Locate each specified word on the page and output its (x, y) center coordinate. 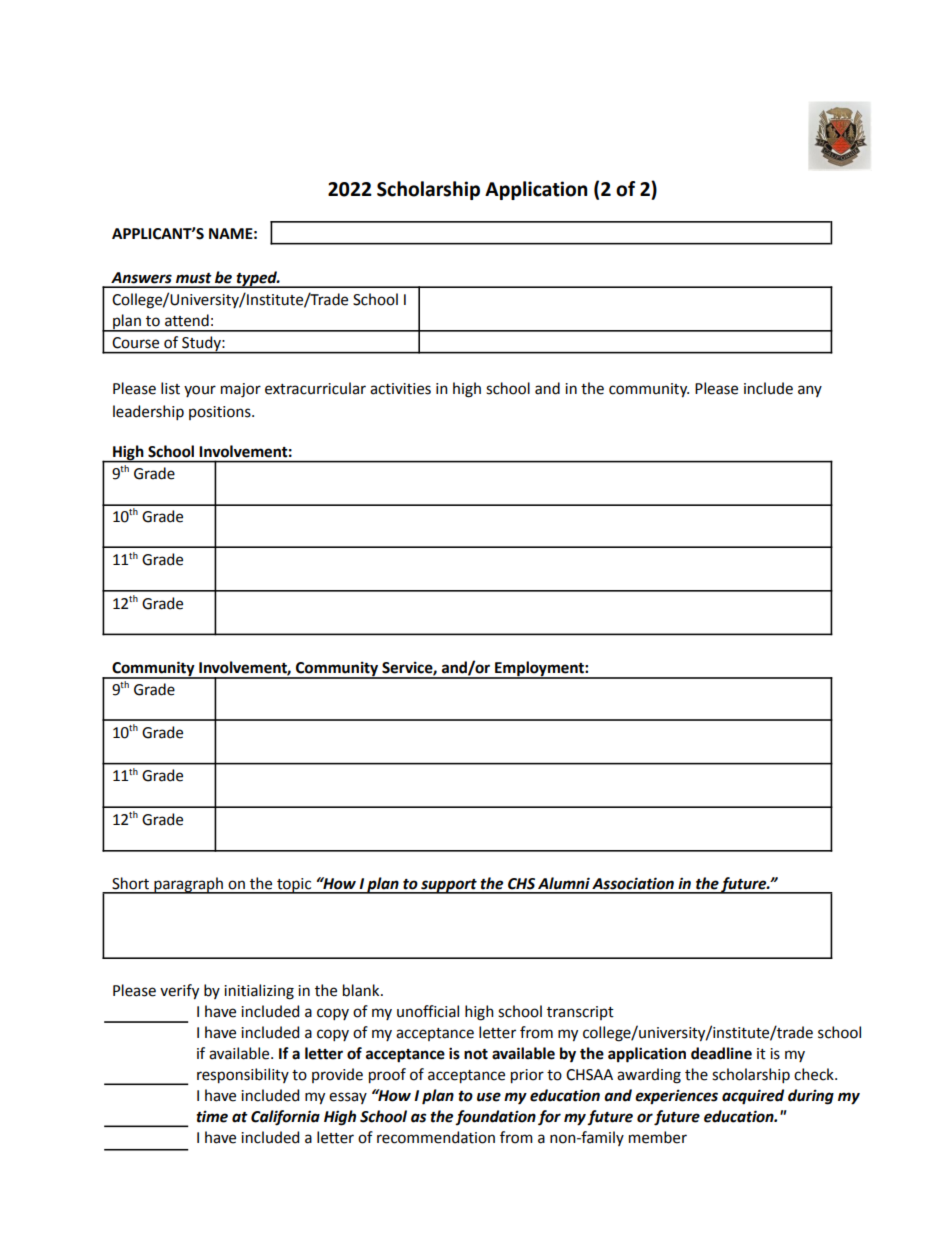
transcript (580, 1013)
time (212, 1116)
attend (187, 320)
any (810, 391)
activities (400, 389)
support (449, 886)
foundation (495, 1117)
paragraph (188, 885)
